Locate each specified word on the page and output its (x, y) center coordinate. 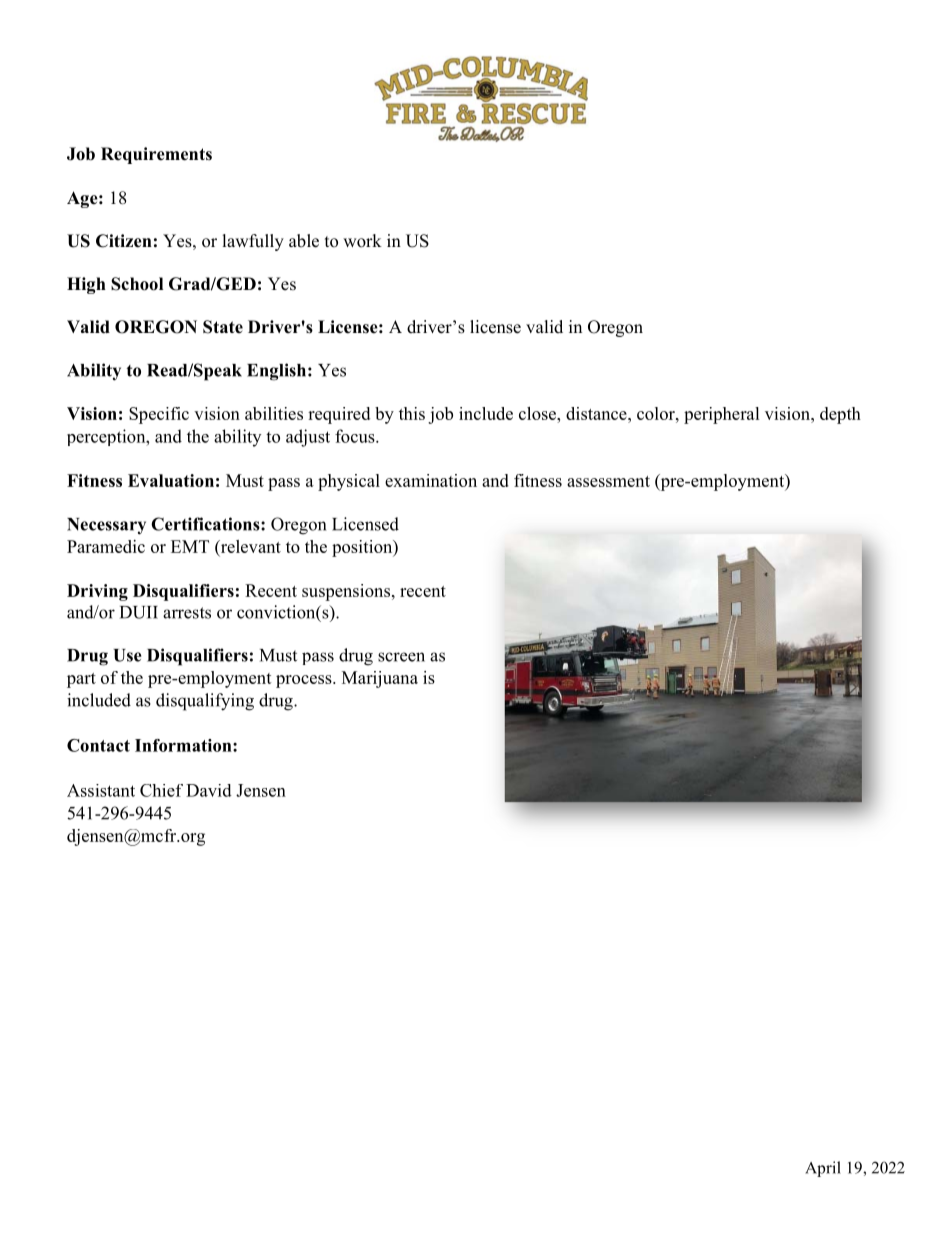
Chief (161, 790)
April (823, 1169)
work (362, 241)
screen (401, 657)
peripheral (721, 415)
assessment (608, 481)
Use (127, 655)
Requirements (156, 155)
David (209, 790)
